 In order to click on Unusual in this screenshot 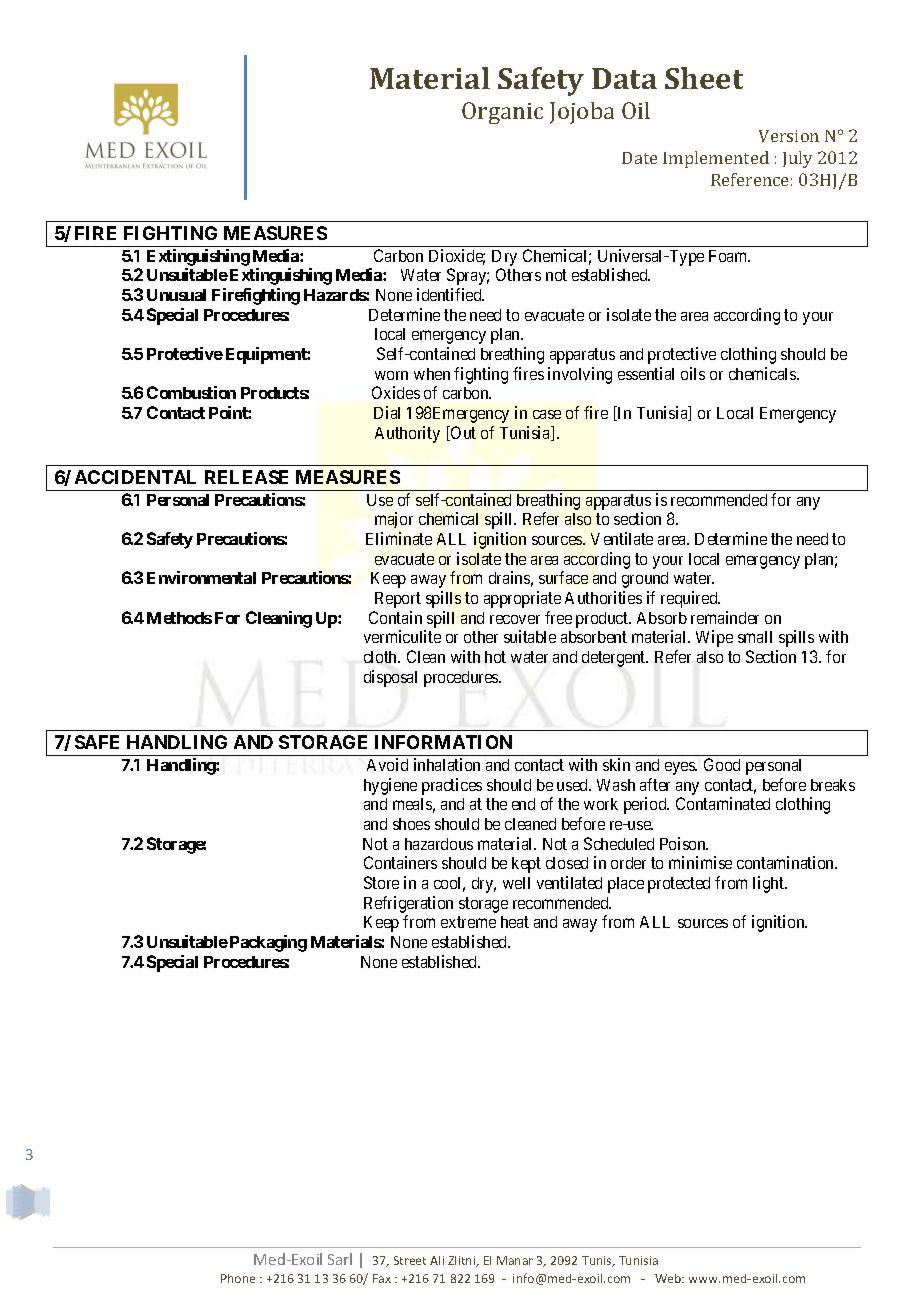, I will do `click(176, 295)`.
